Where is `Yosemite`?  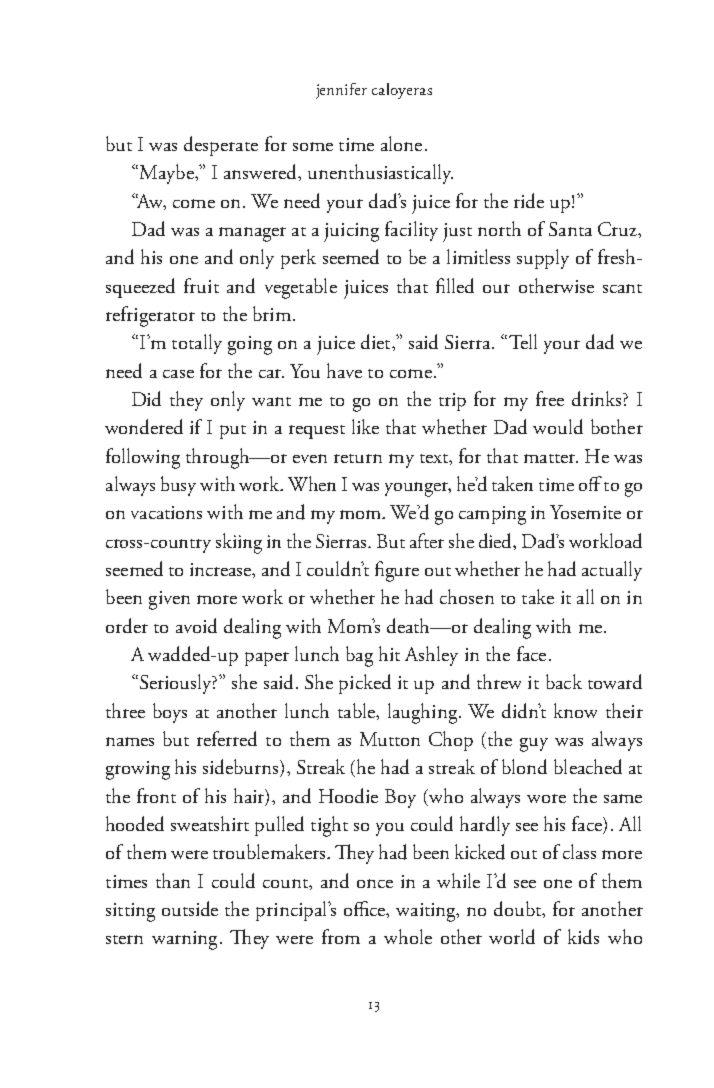 Yosemite is located at coordinates (585, 512).
